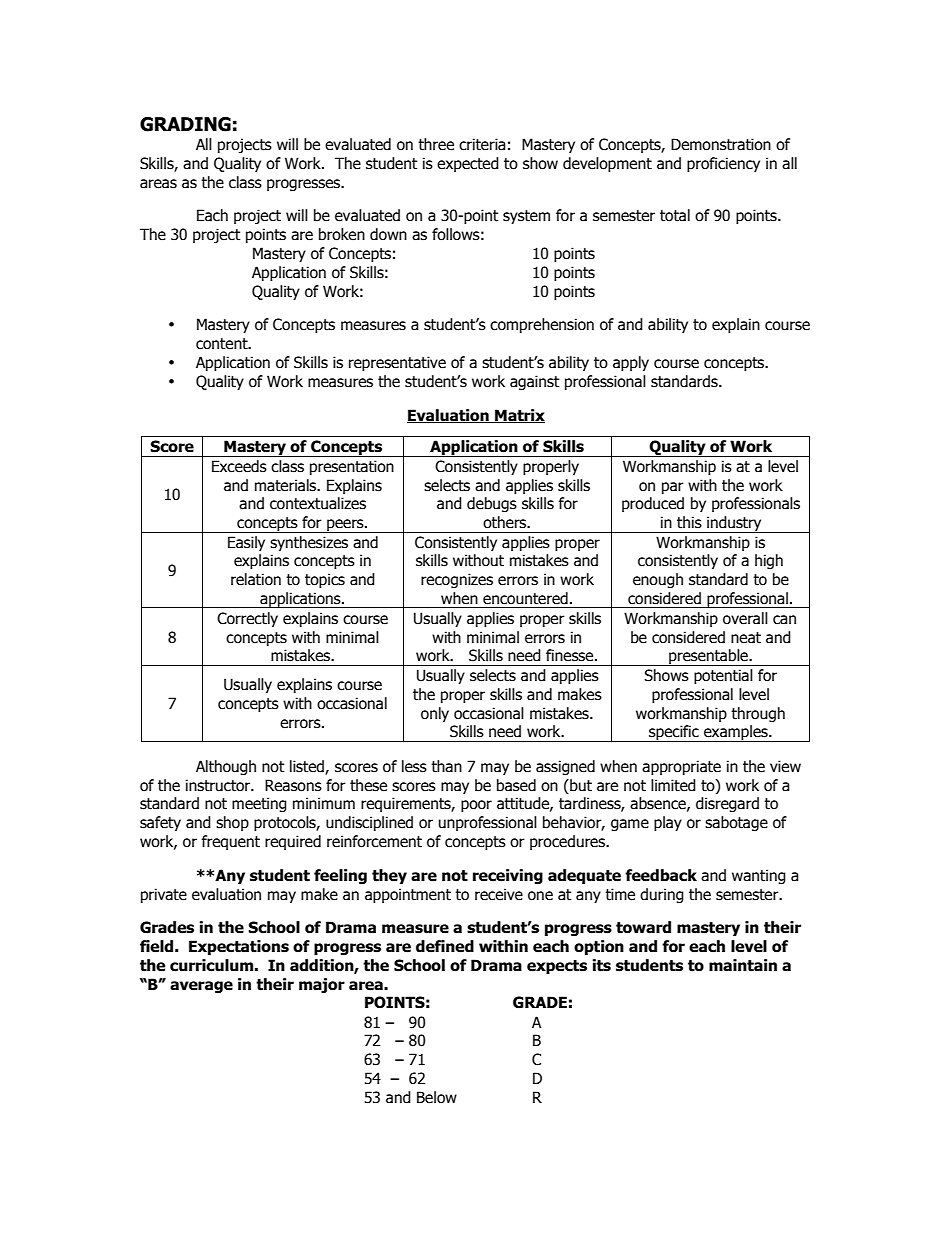  What do you see at coordinates (231, 842) in the screenshot?
I see `frequent` at bounding box center [231, 842].
